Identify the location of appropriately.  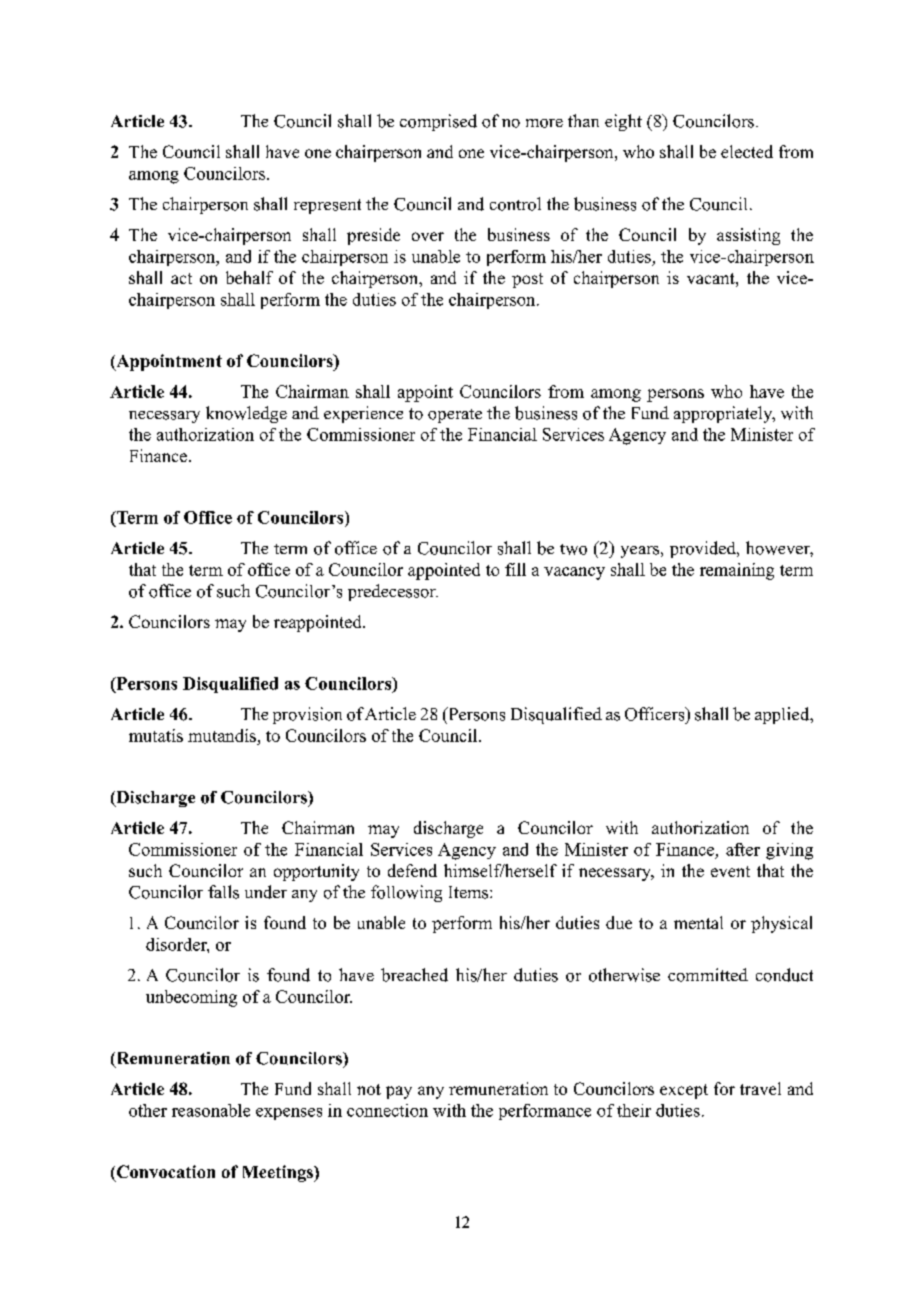
(724, 414).
